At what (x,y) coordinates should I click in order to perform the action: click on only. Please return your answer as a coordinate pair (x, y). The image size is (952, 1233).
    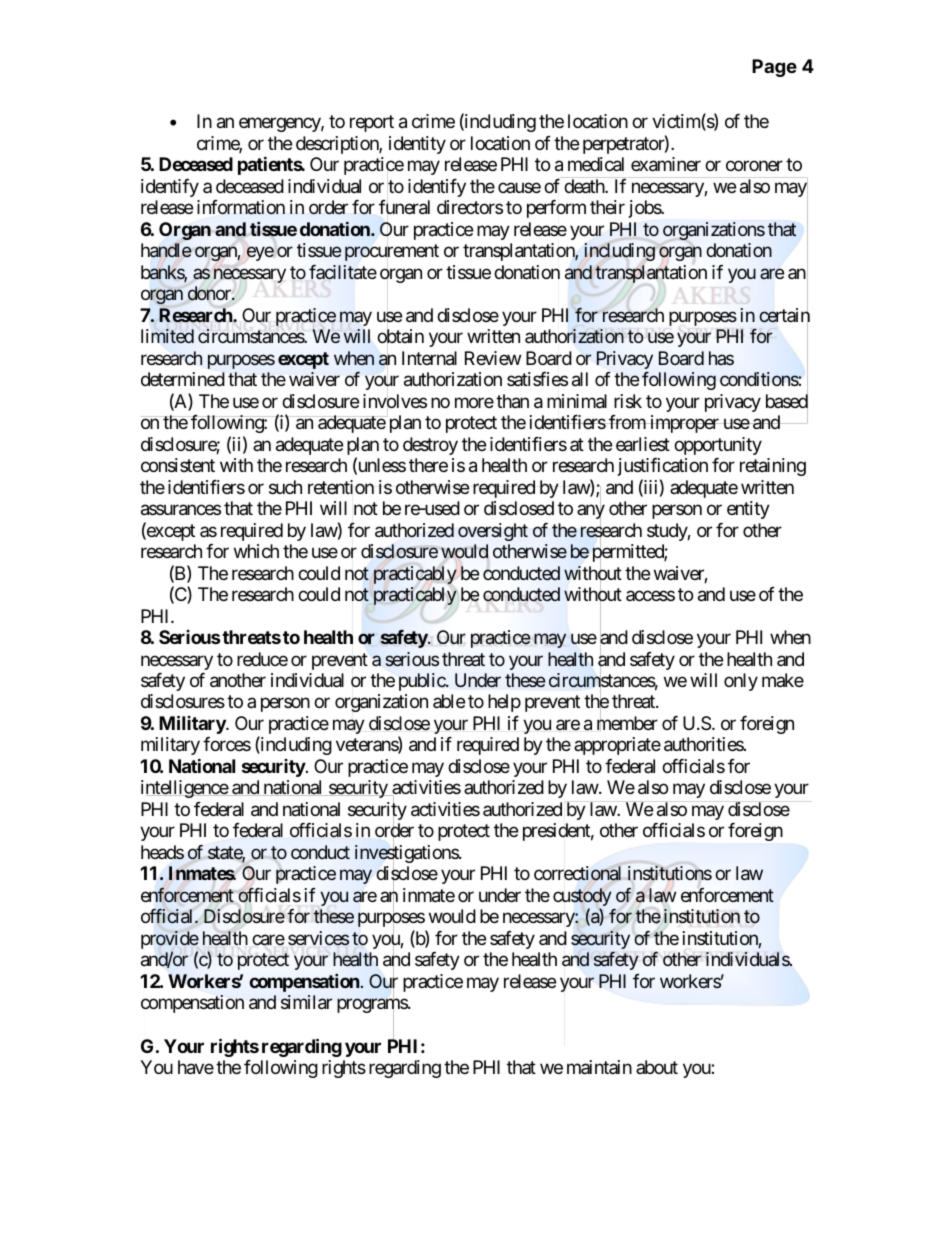
    Looking at the image, I should click on (741, 682).
